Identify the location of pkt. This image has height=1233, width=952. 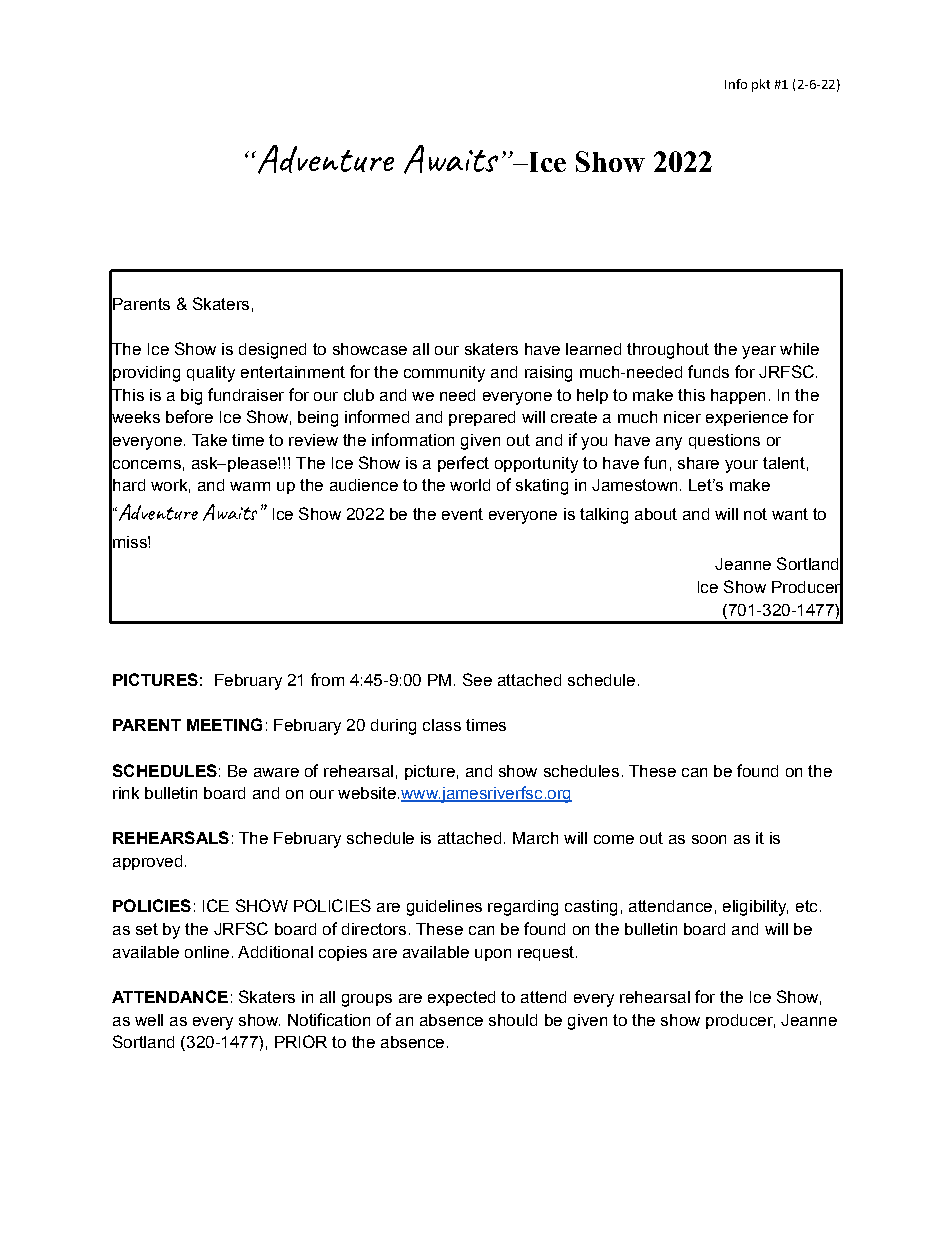
(761, 85).
